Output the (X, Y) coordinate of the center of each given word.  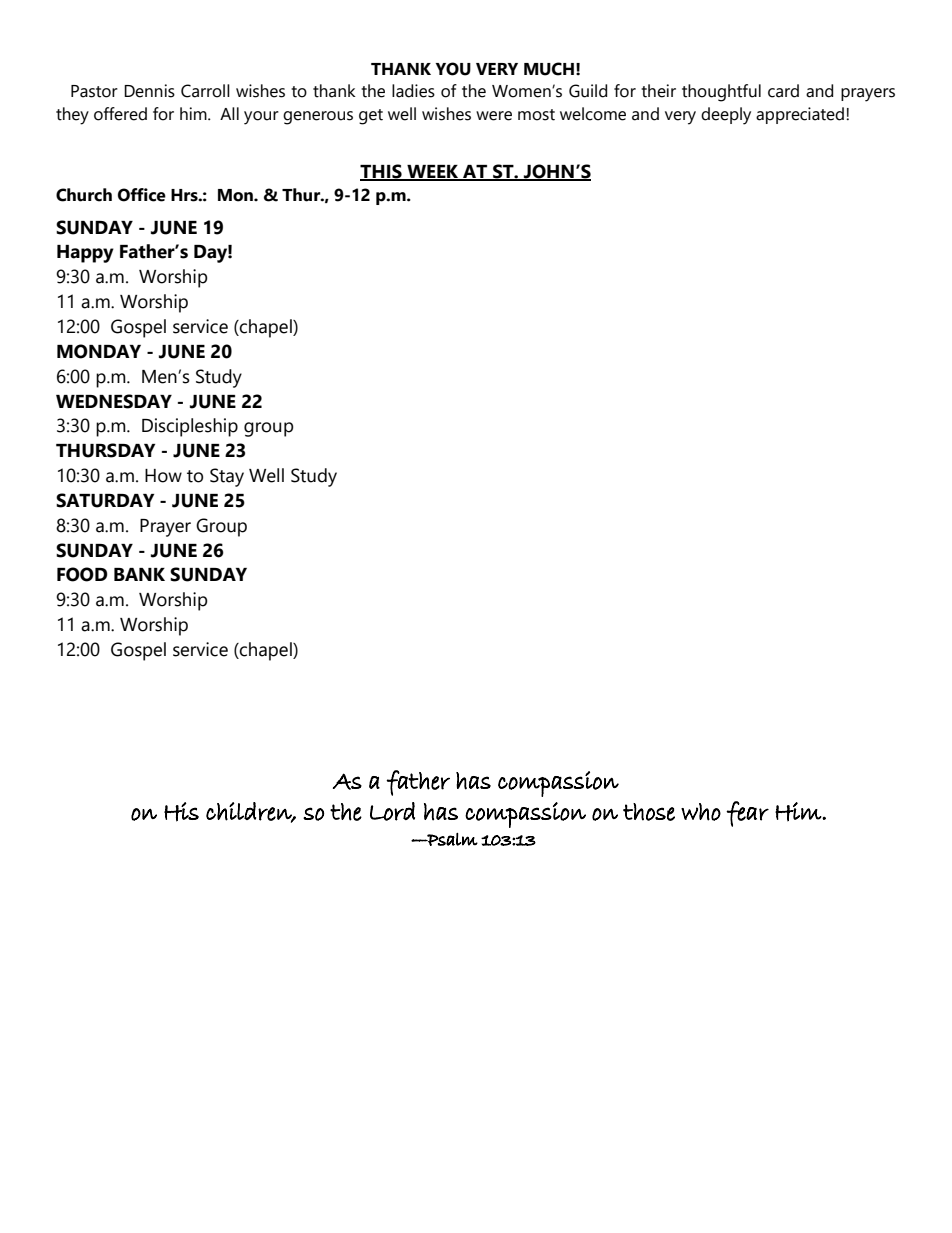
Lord (392, 811)
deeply (726, 116)
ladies (413, 91)
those (649, 812)
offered (120, 114)
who (701, 812)
